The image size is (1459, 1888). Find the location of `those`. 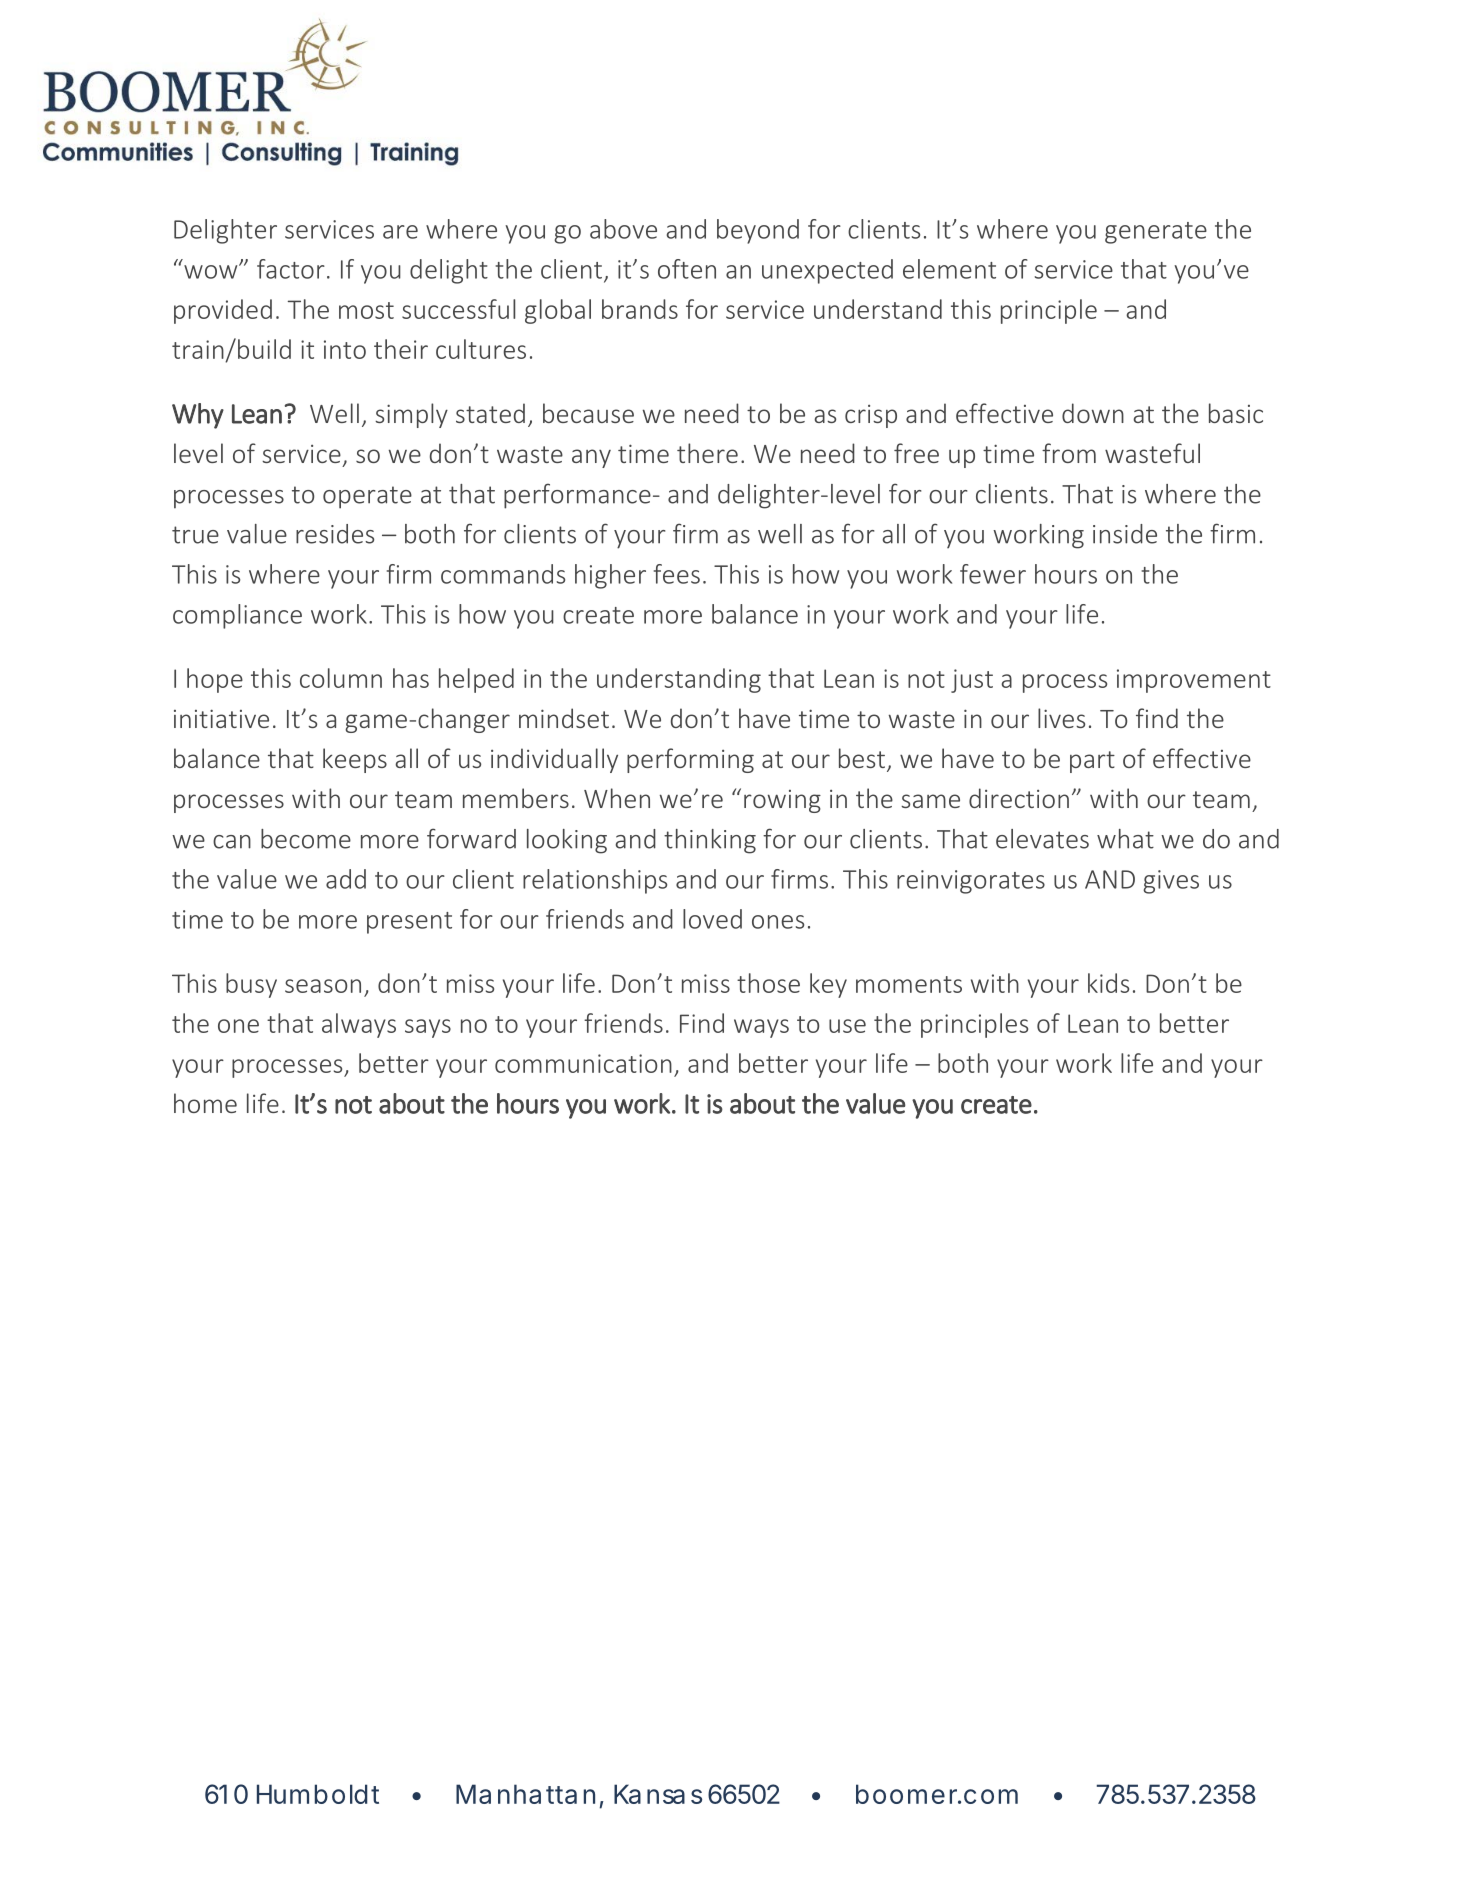

those is located at coordinates (768, 983).
